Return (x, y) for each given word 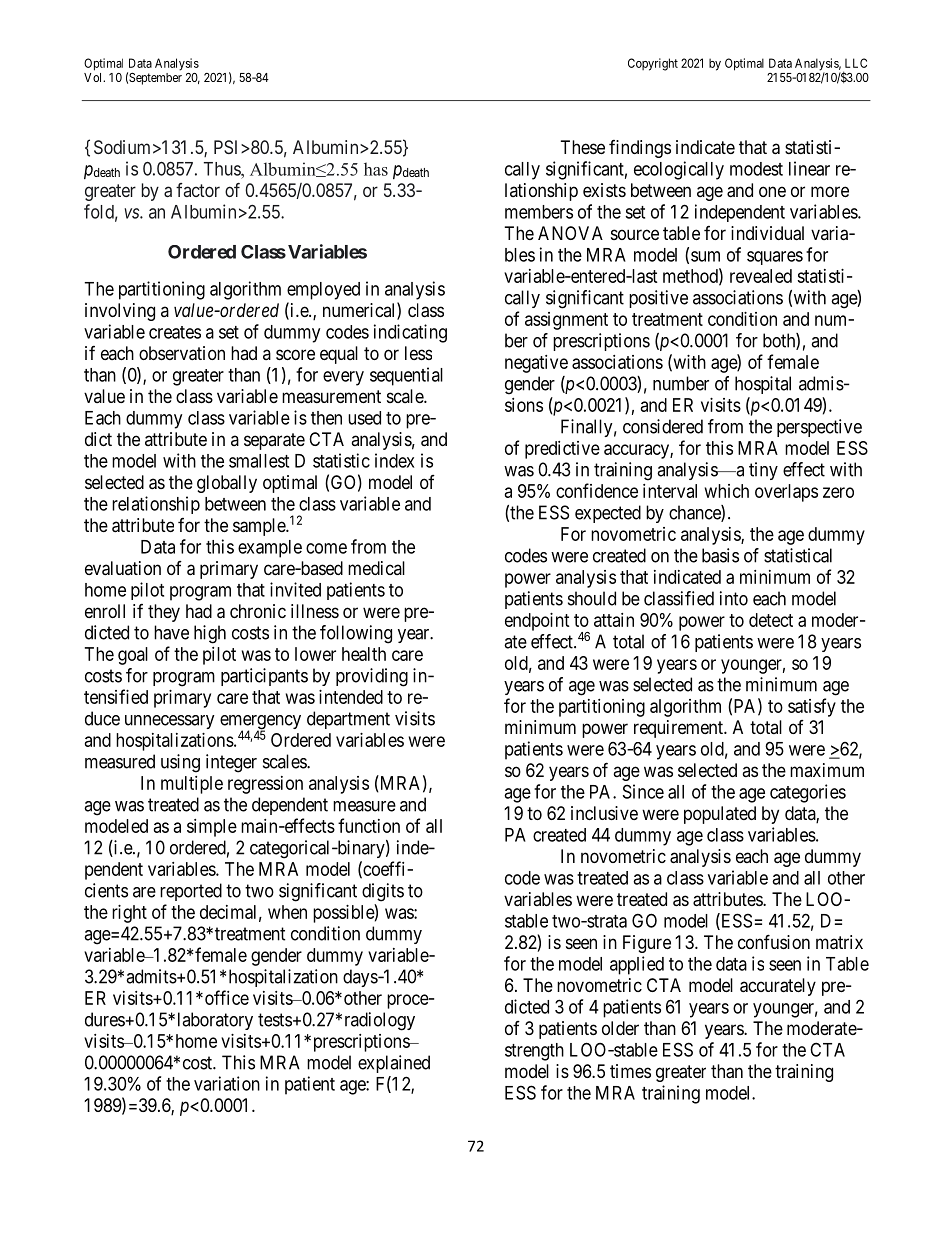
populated (720, 815)
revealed (761, 276)
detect (771, 620)
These (583, 147)
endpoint (537, 622)
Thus (223, 169)
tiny (763, 471)
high (210, 634)
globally (227, 484)
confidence (597, 490)
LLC (856, 63)
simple (212, 828)
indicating (410, 333)
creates (175, 332)
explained (394, 1064)
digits (383, 892)
